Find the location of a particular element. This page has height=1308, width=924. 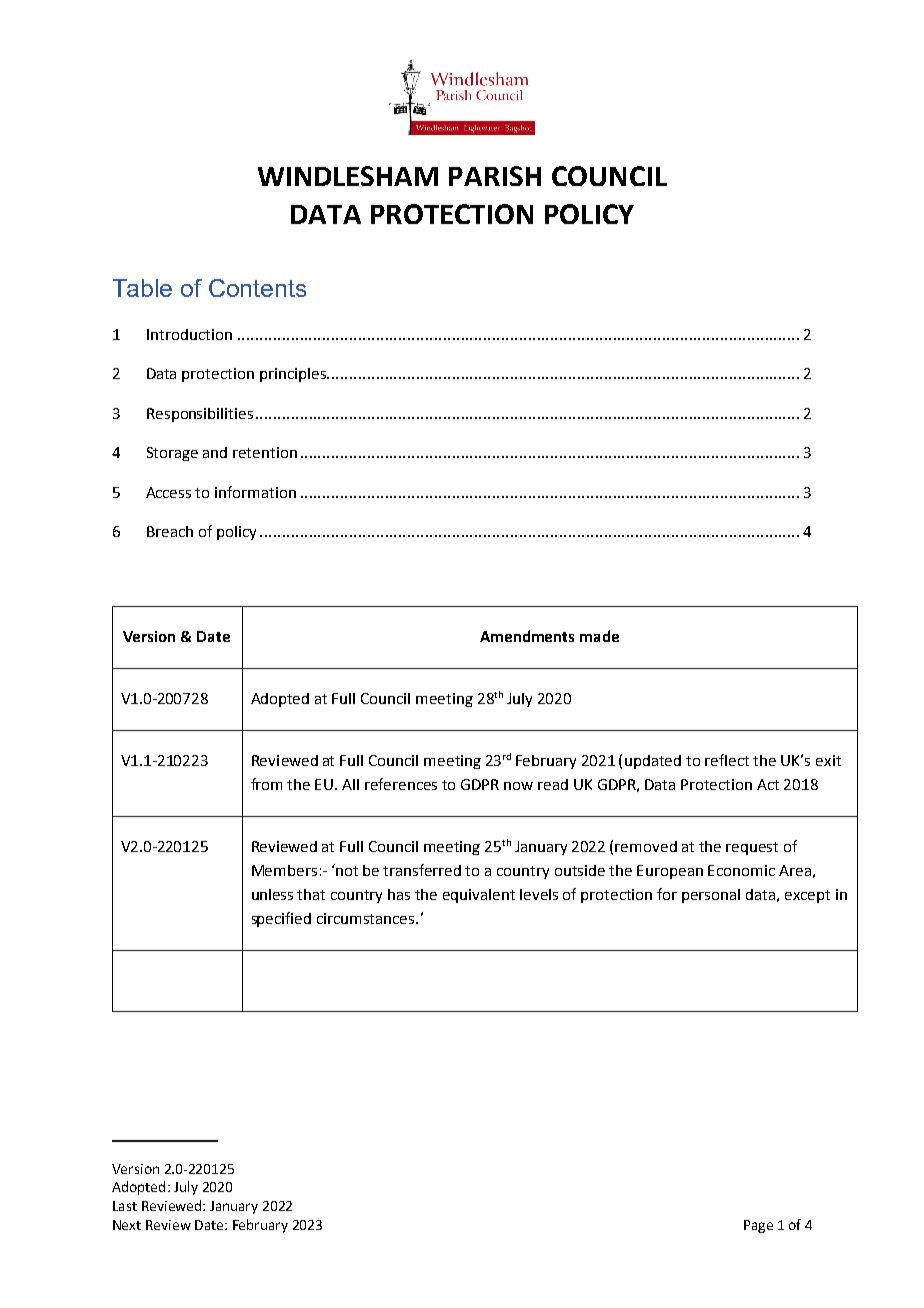

from is located at coordinates (266, 784).
